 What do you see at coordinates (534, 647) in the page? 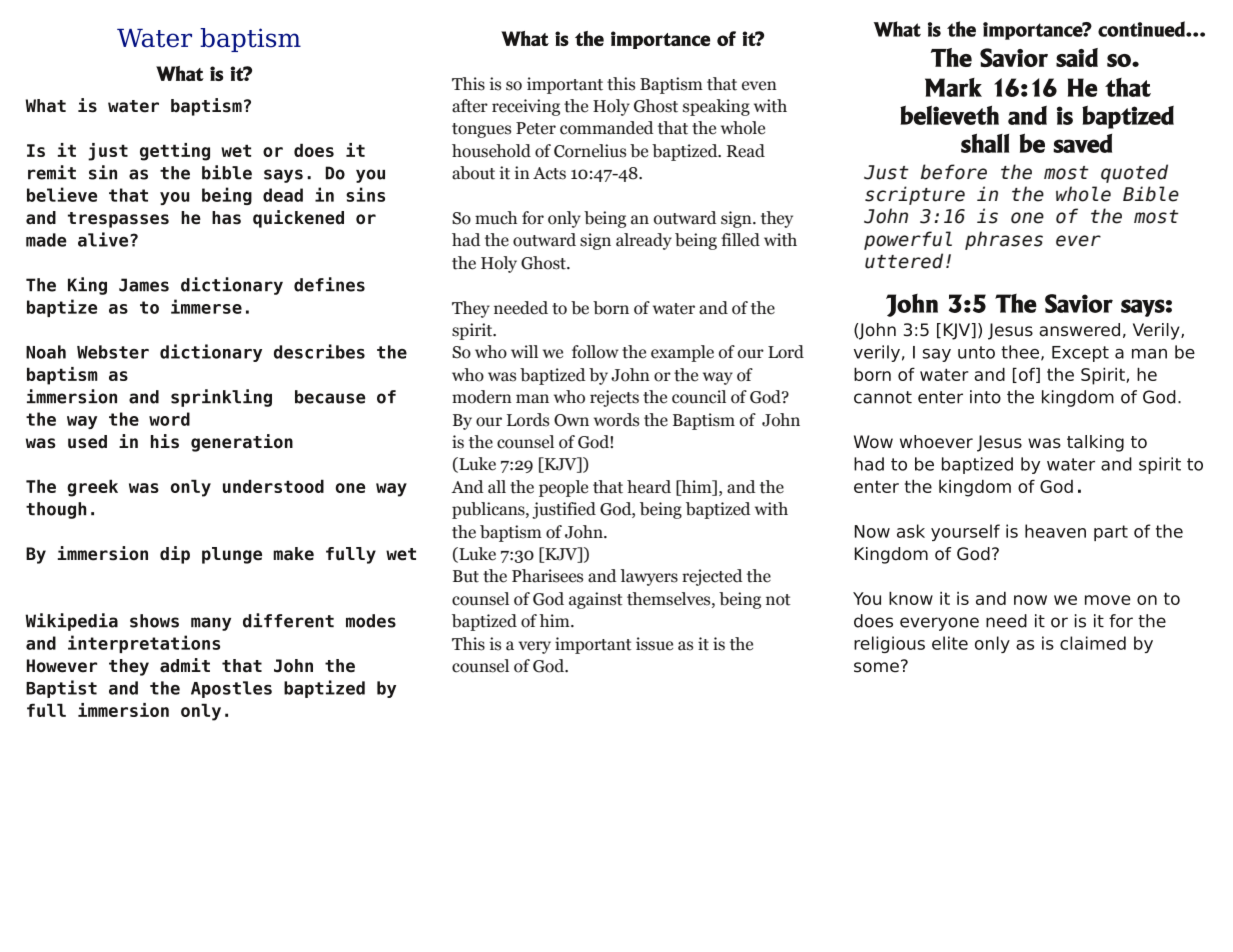
I see `very` at bounding box center [534, 647].
